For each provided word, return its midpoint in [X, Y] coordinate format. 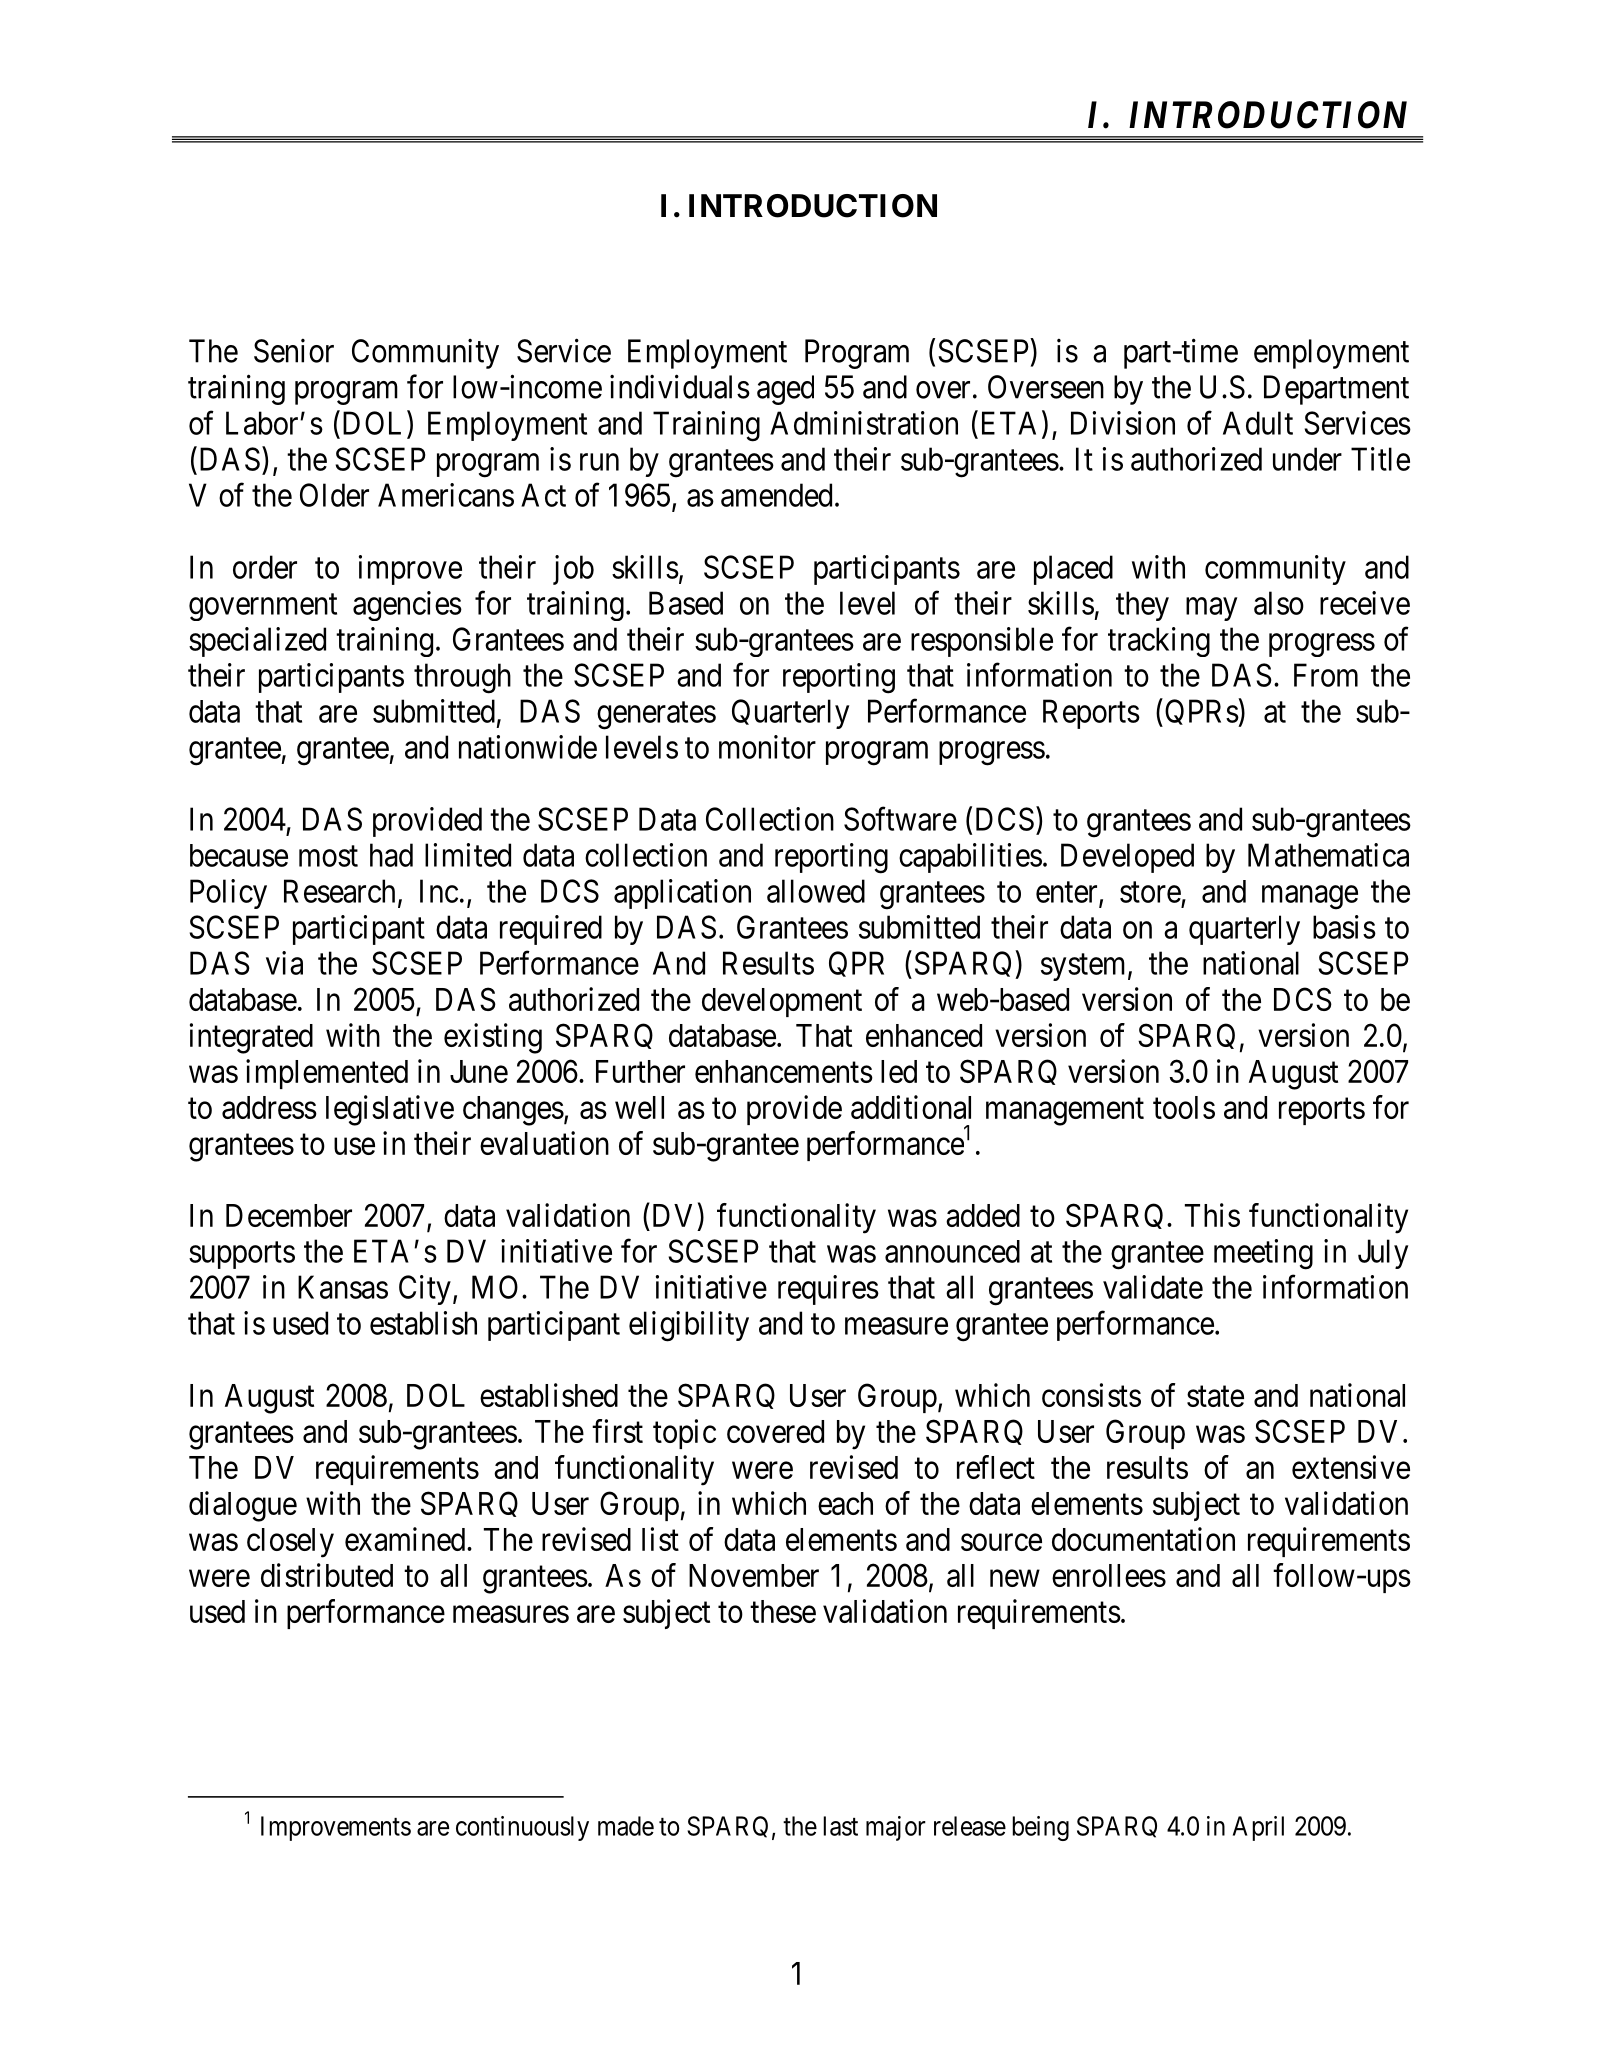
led [899, 1071]
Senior [294, 351]
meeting [1263, 1254]
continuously [522, 1828]
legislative [390, 1110]
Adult [1258, 423]
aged [785, 390]
